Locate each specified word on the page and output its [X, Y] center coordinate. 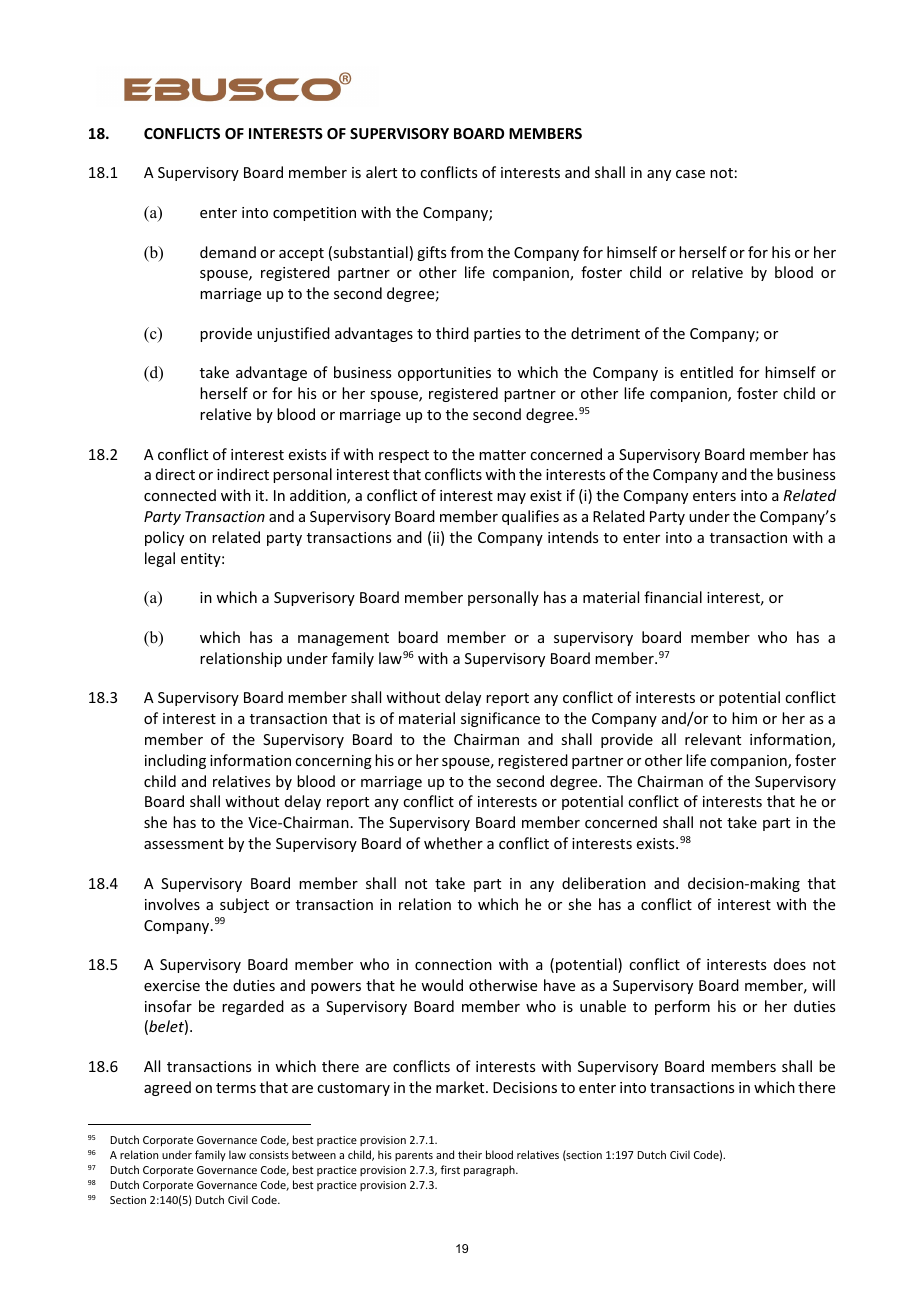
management [343, 639]
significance [500, 719]
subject [244, 905]
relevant [713, 739]
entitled [706, 372]
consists [269, 1155]
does [790, 964]
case [690, 174]
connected [180, 495]
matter [502, 455]
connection [453, 964]
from [466, 252]
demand [228, 252]
